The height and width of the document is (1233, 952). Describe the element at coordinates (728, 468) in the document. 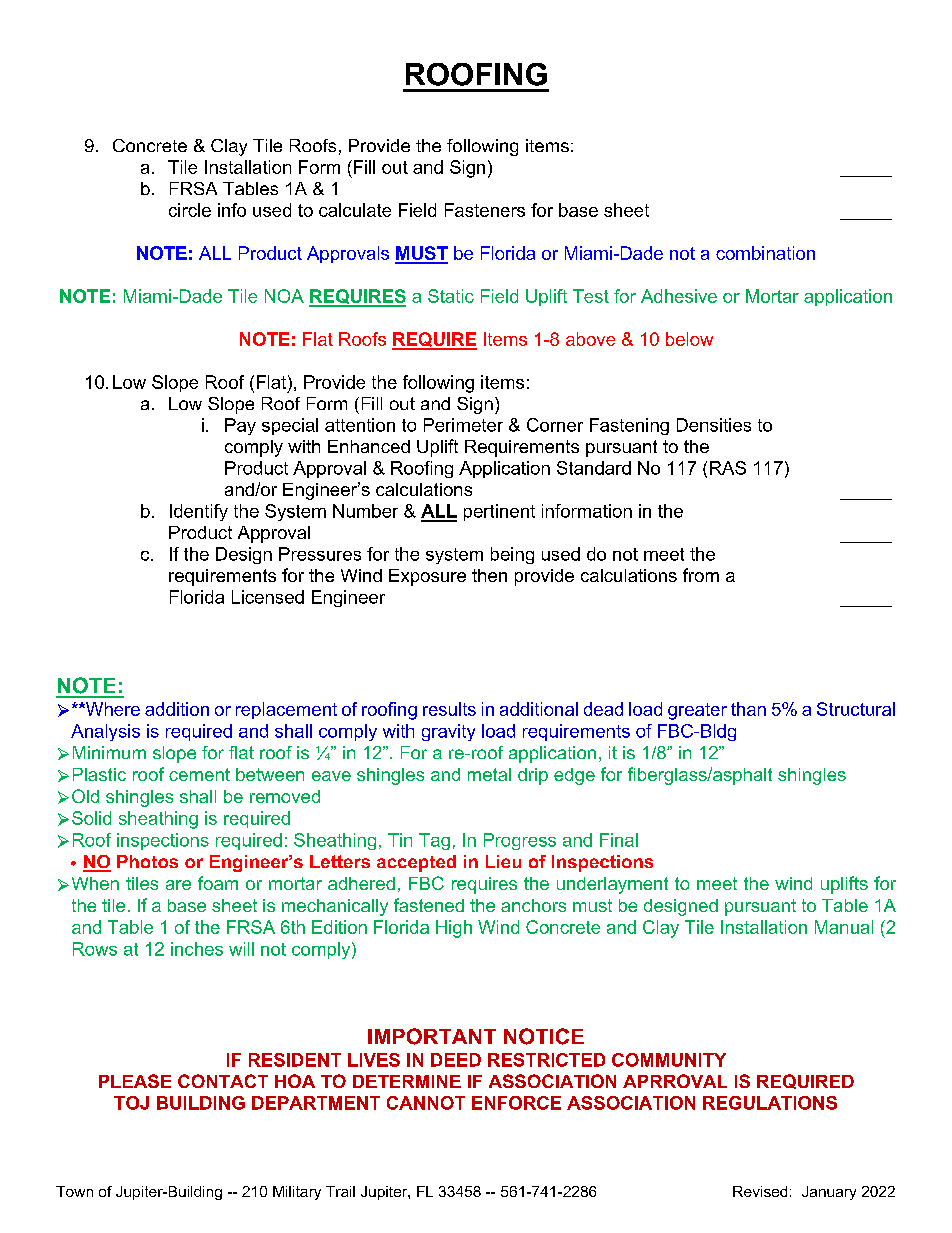

I see `RAS` at that location.
